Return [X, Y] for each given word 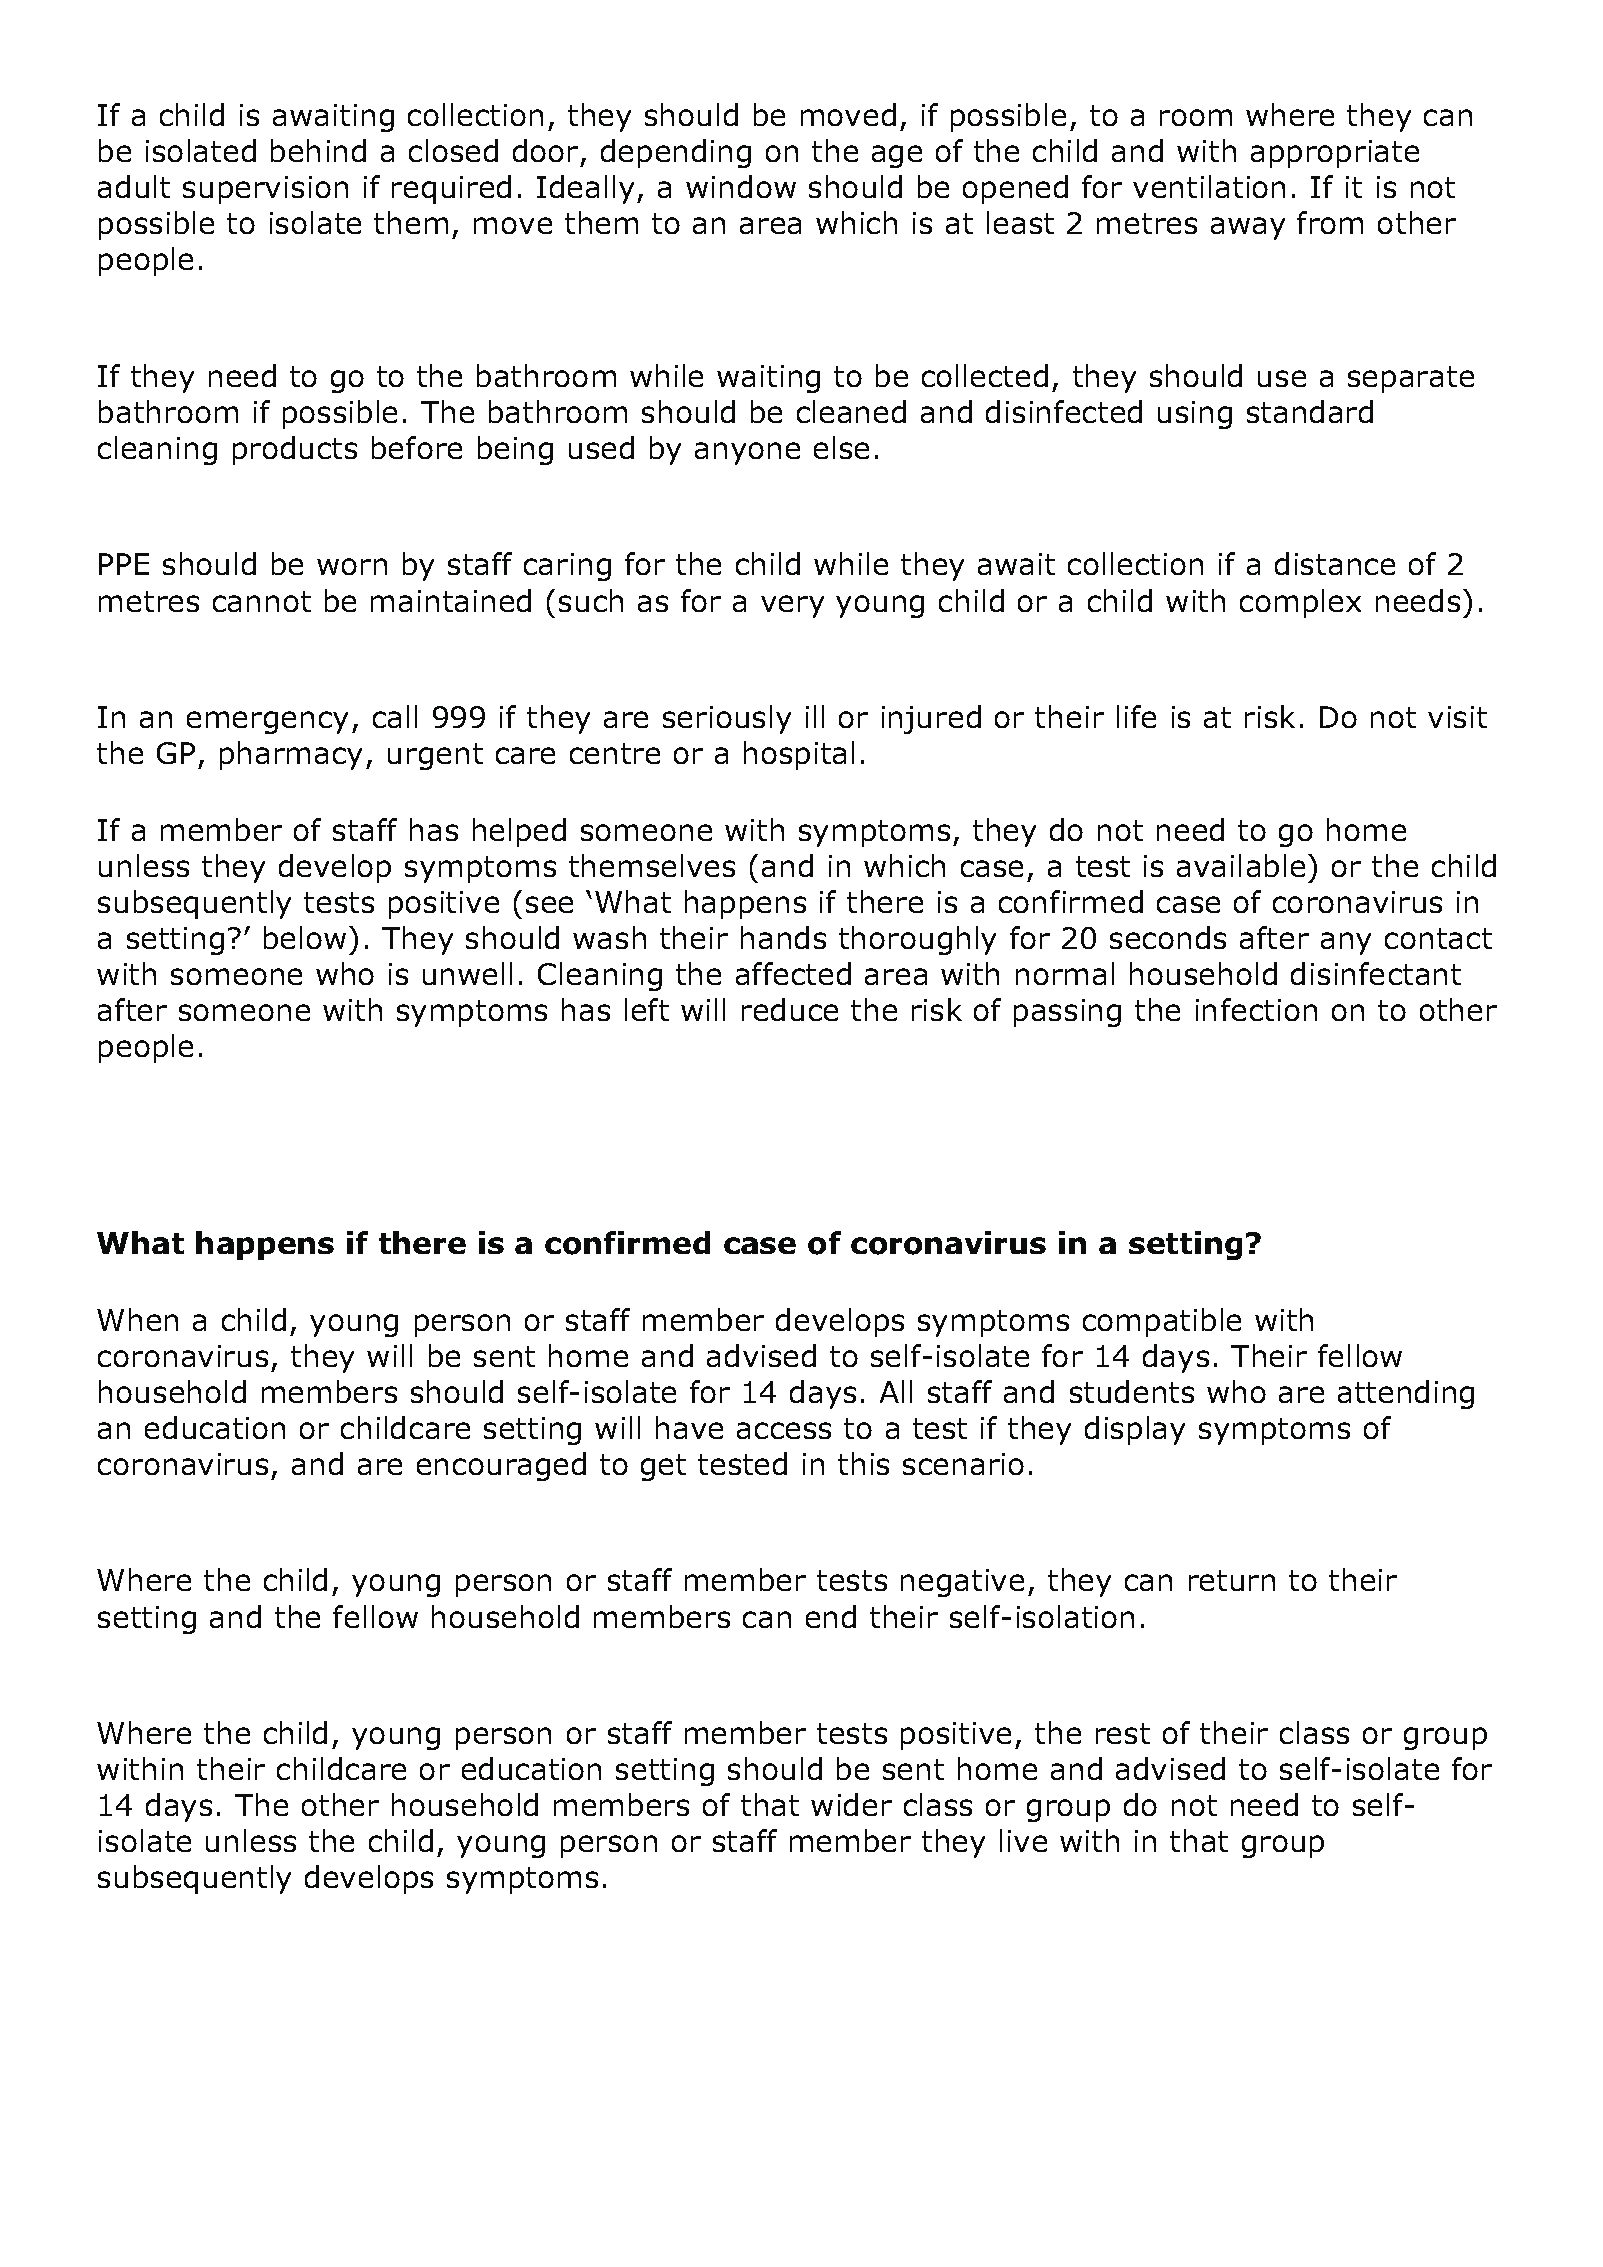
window [741, 186]
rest [1123, 1733]
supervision [265, 190]
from [1330, 222]
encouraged [501, 1466]
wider [851, 1804]
